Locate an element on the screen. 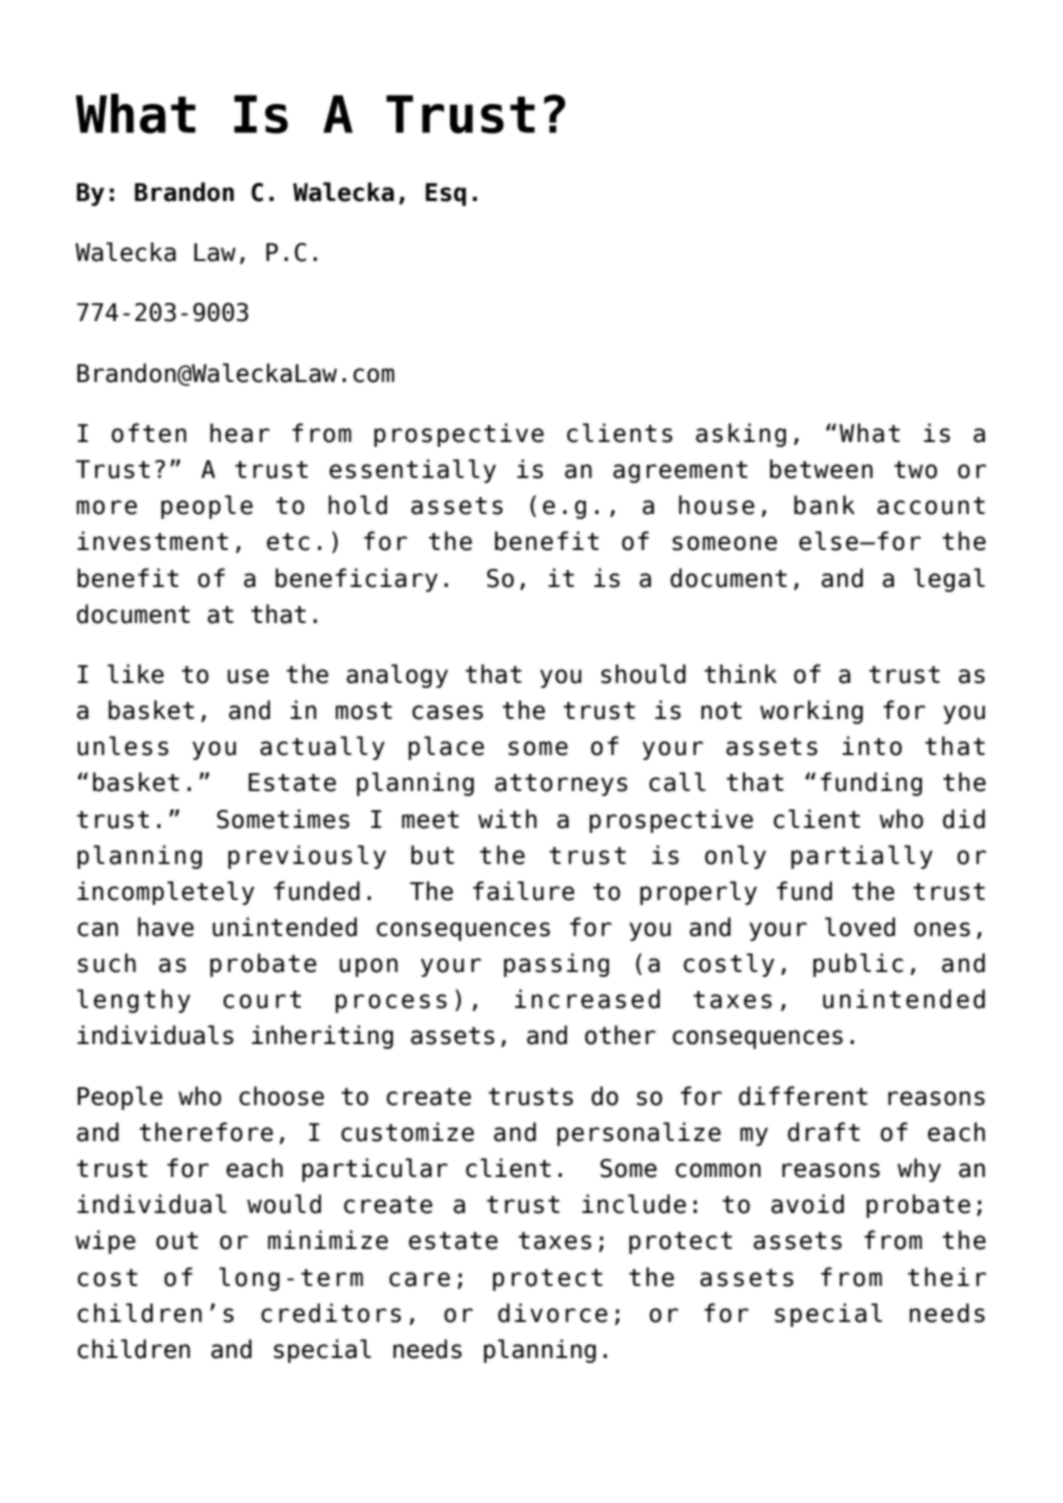  Esq is located at coordinates (446, 194).
